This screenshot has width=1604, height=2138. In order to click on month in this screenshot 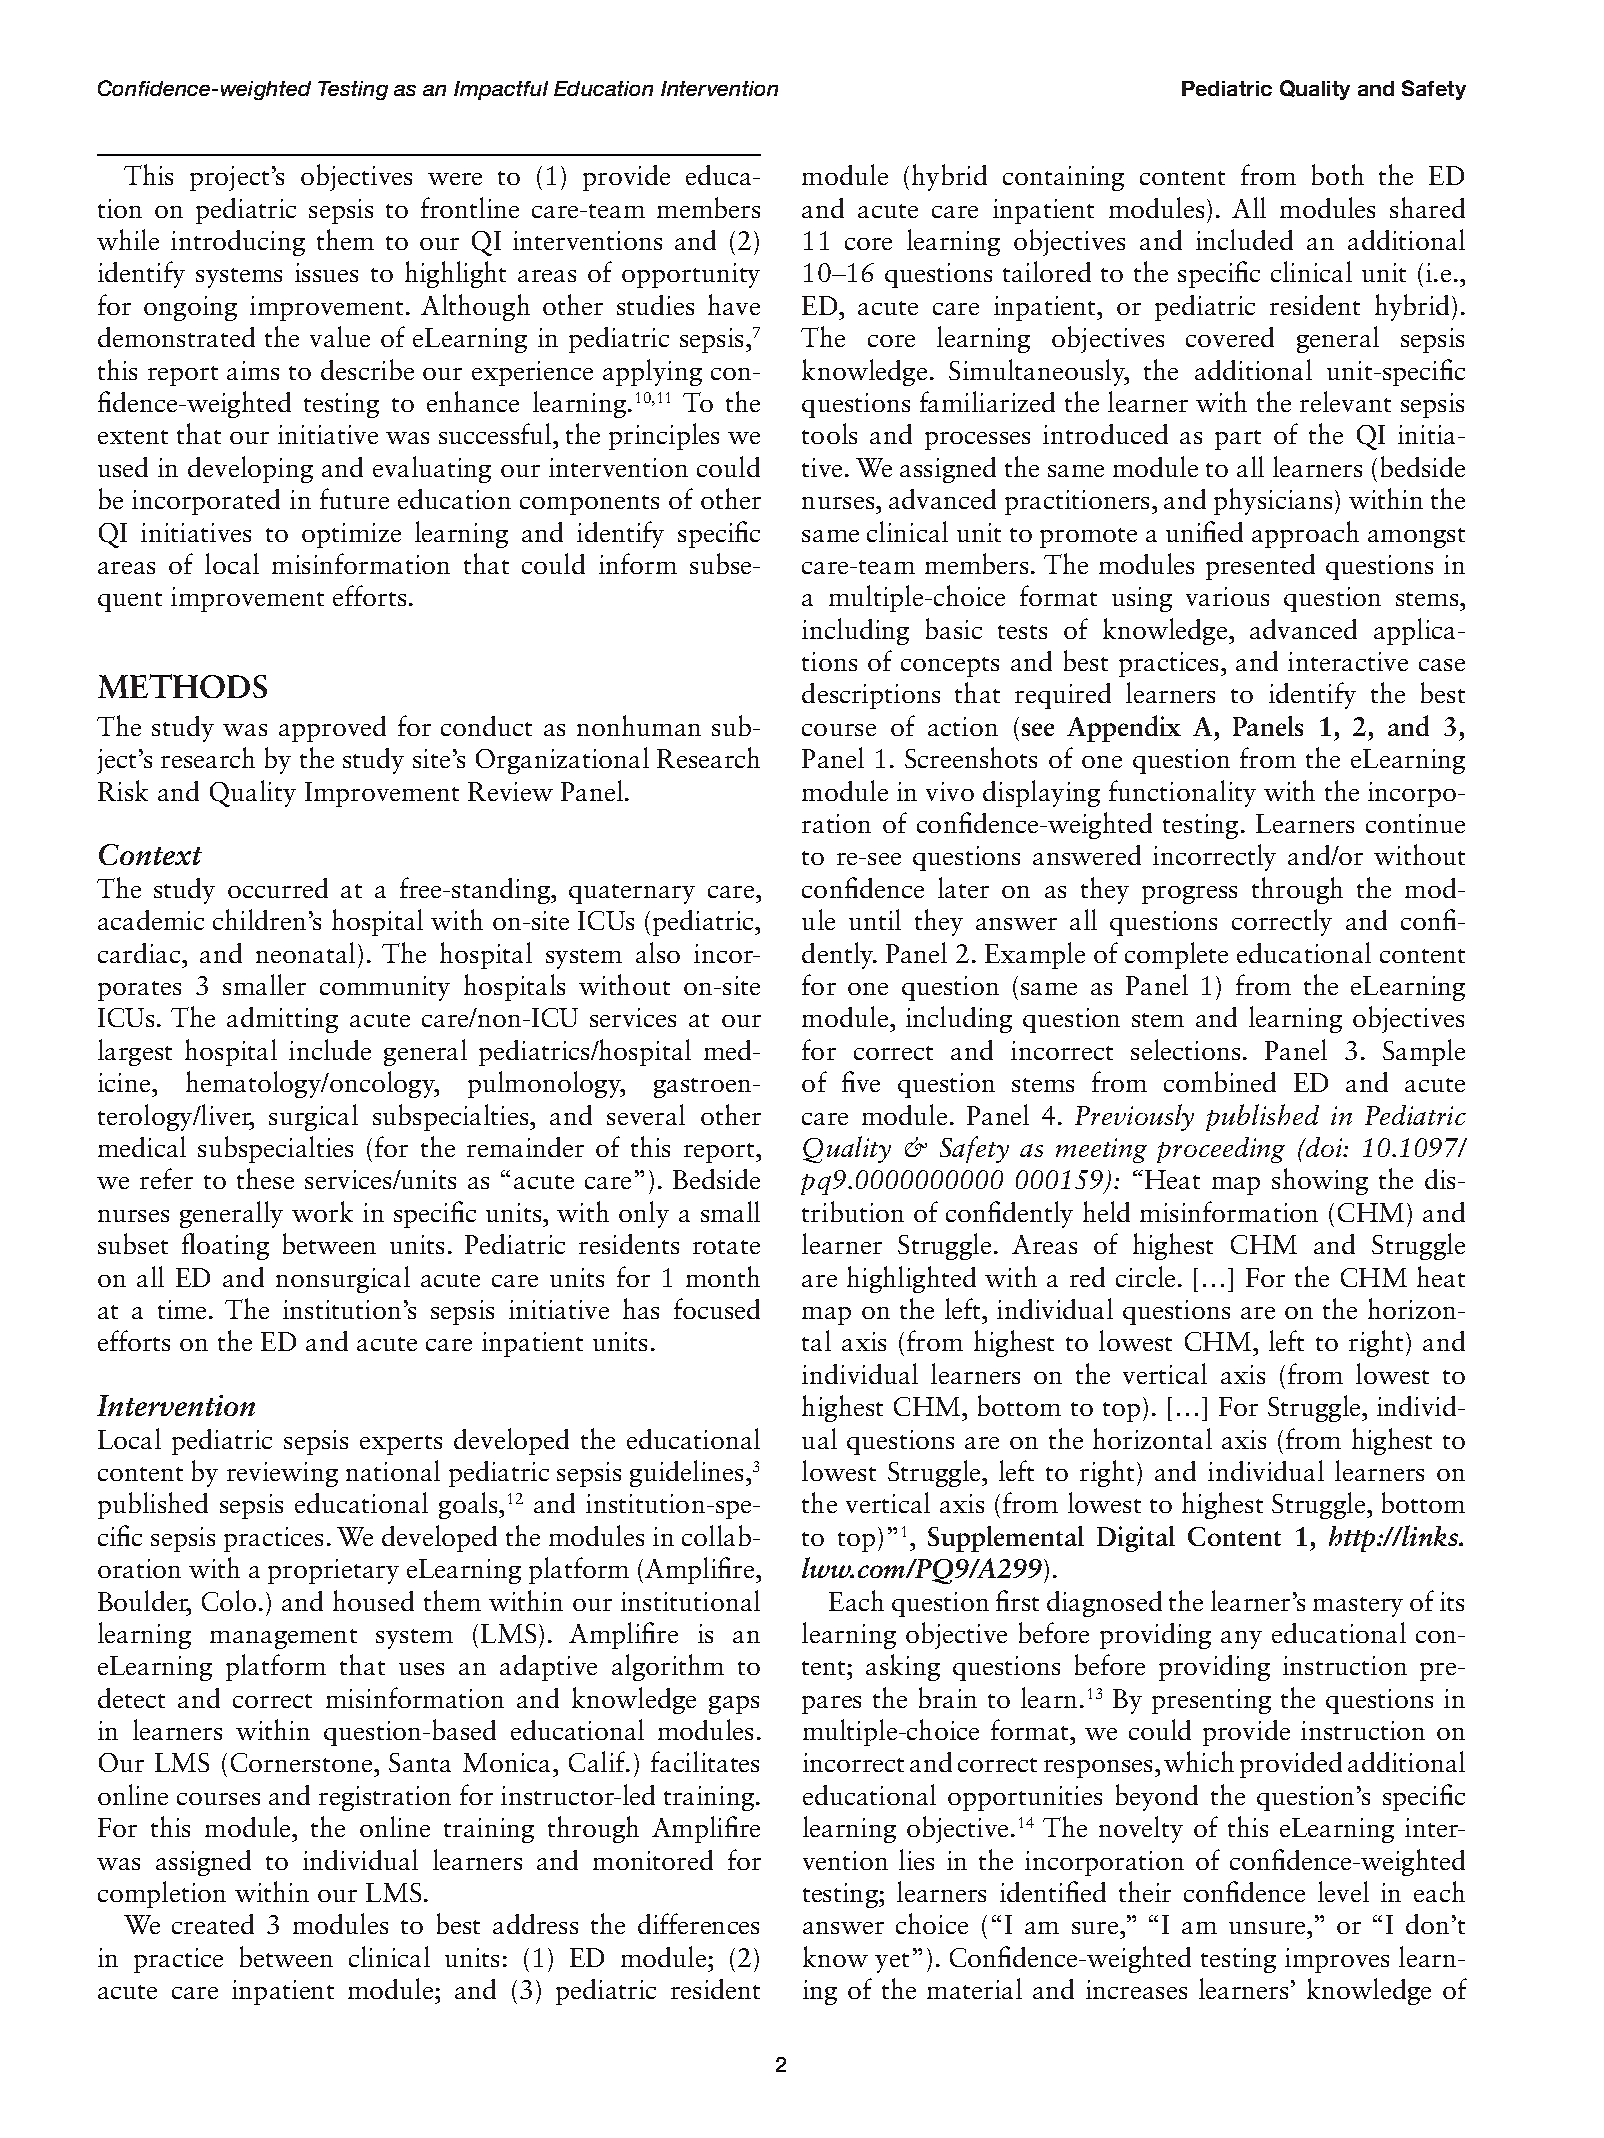, I will do `click(723, 1276)`.
